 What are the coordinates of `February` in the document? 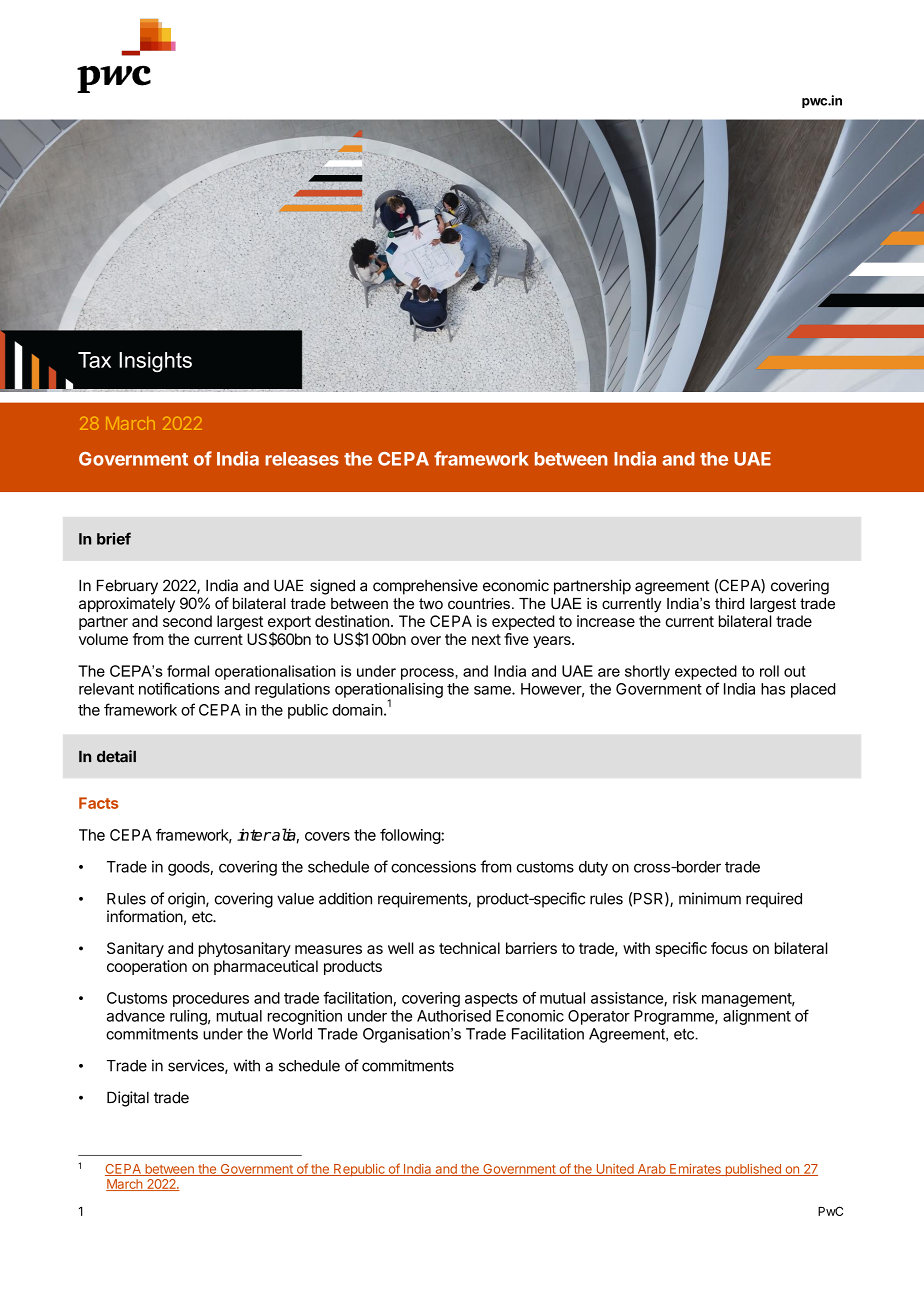 It's located at (127, 587).
